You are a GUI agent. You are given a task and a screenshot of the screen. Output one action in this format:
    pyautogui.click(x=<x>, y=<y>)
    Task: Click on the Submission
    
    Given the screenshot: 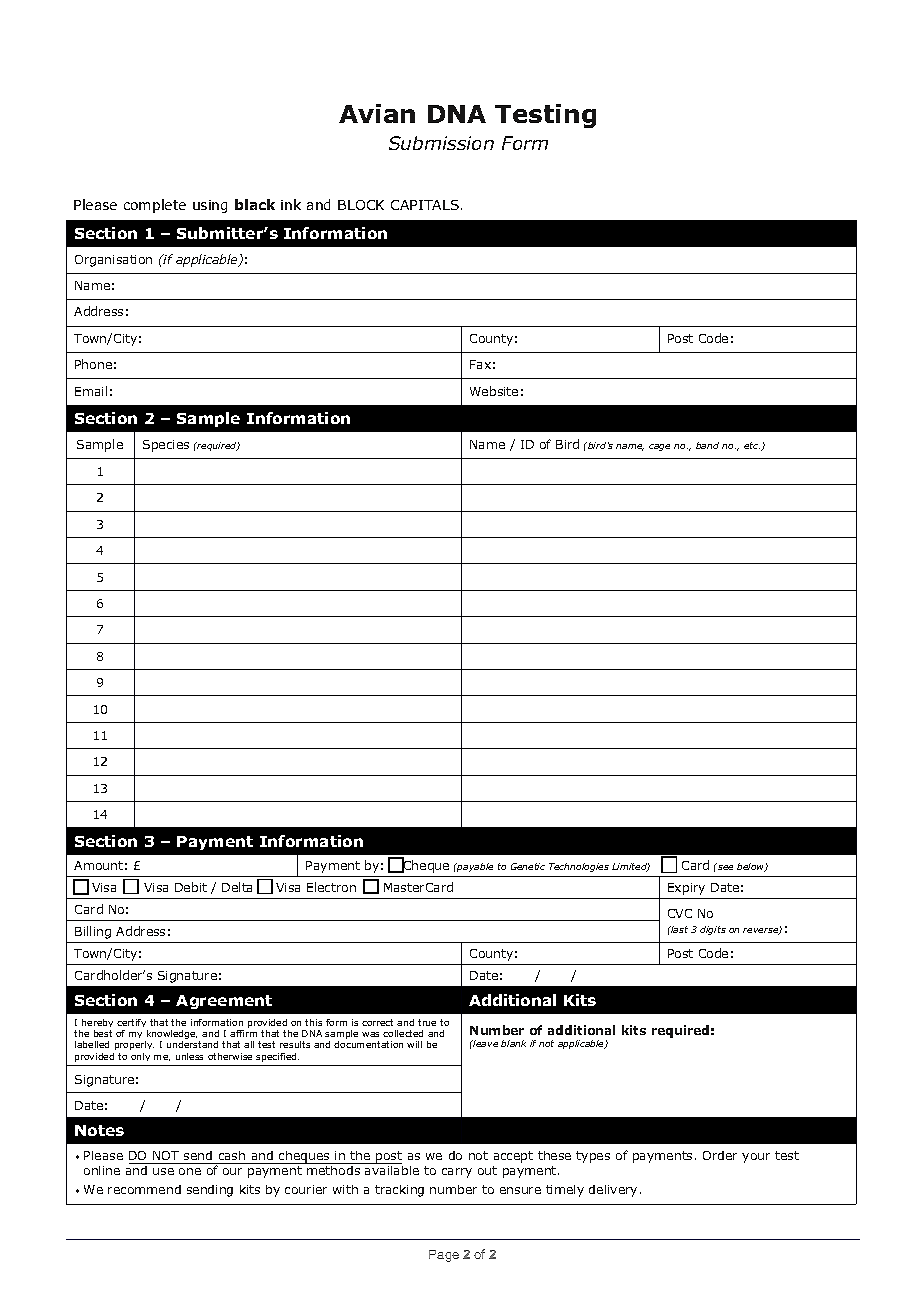 What is the action you would take?
    pyautogui.click(x=441, y=143)
